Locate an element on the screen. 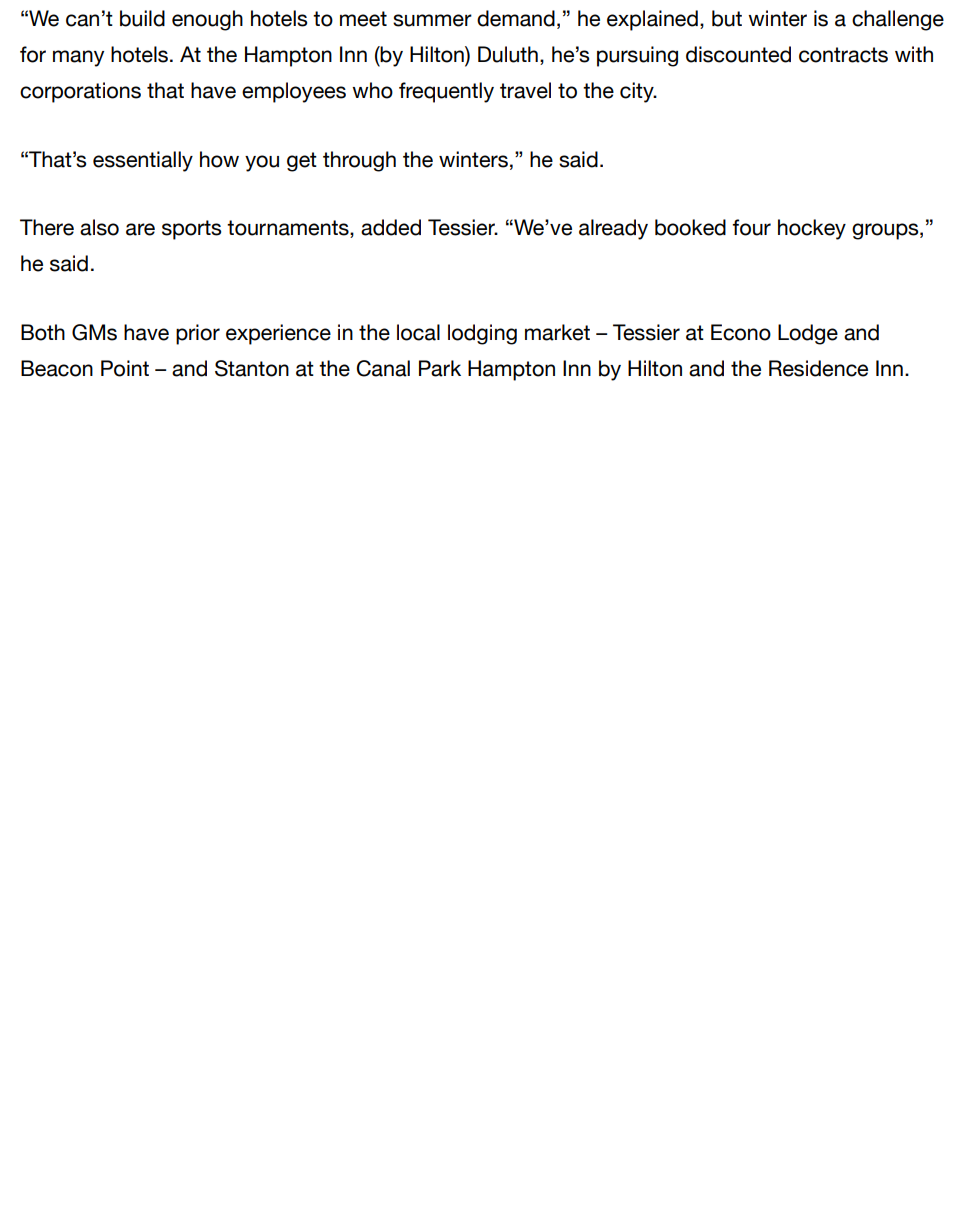  added is located at coordinates (391, 227).
